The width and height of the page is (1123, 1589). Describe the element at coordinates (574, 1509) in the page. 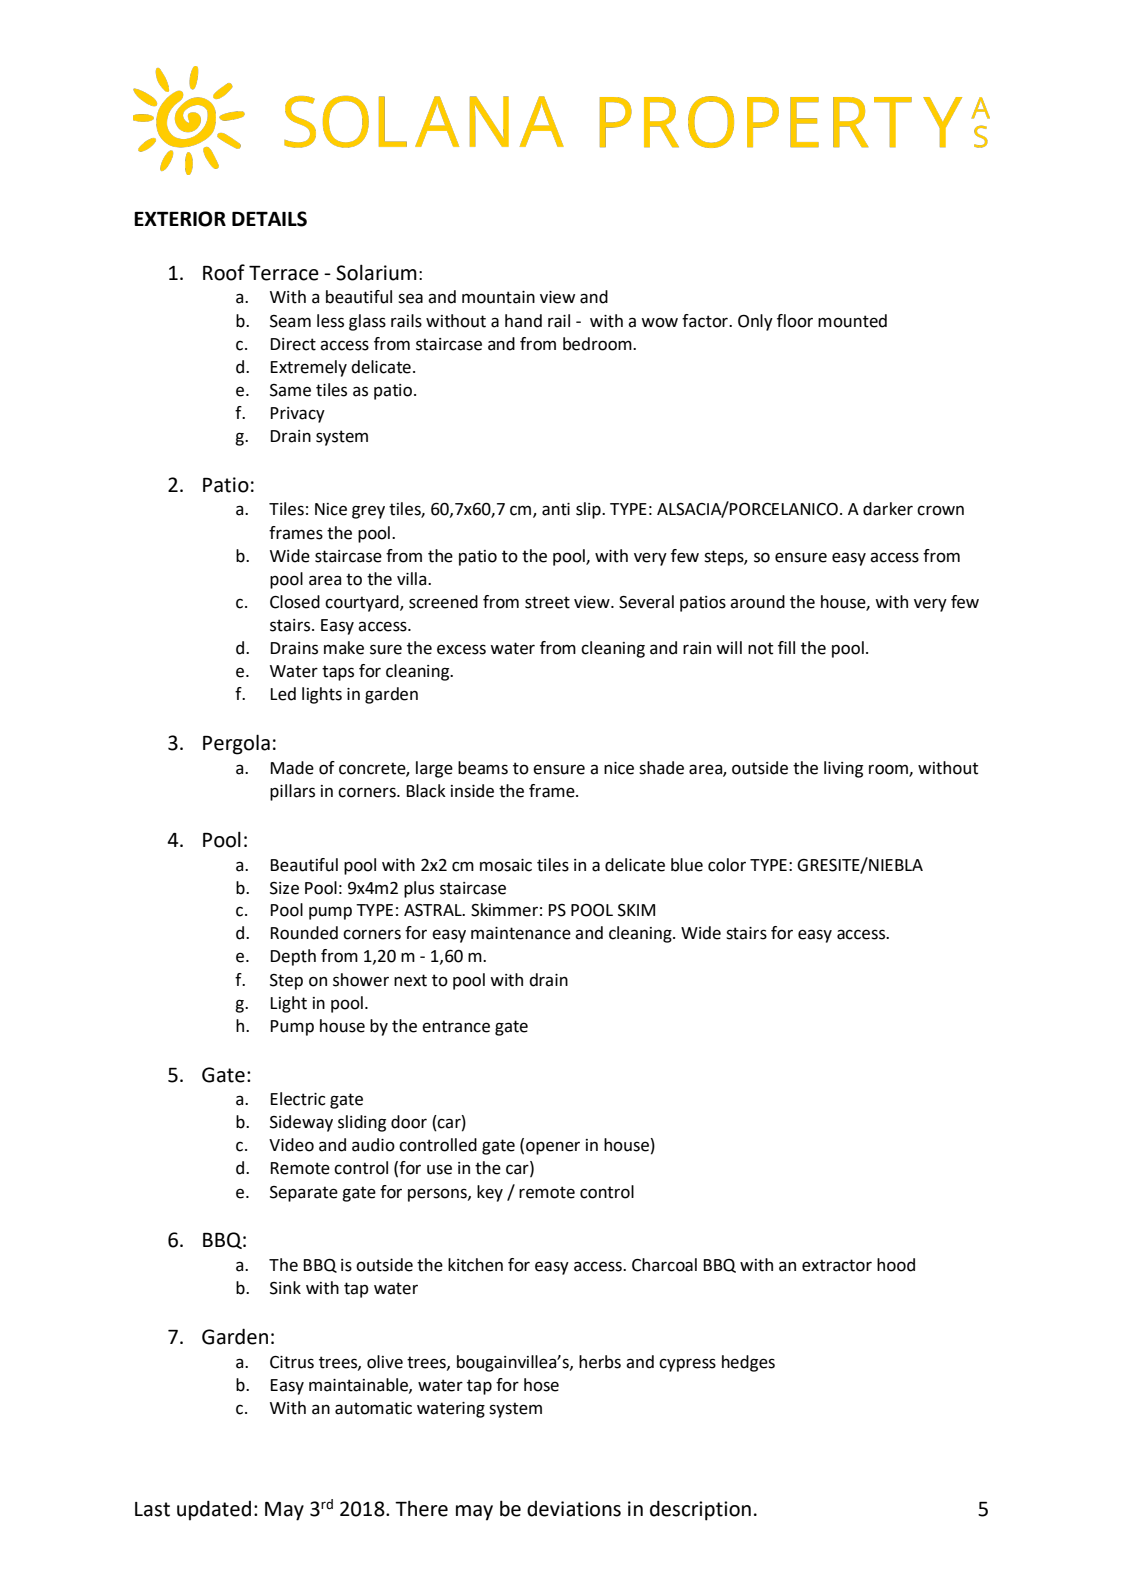

I see `deviations` at that location.
